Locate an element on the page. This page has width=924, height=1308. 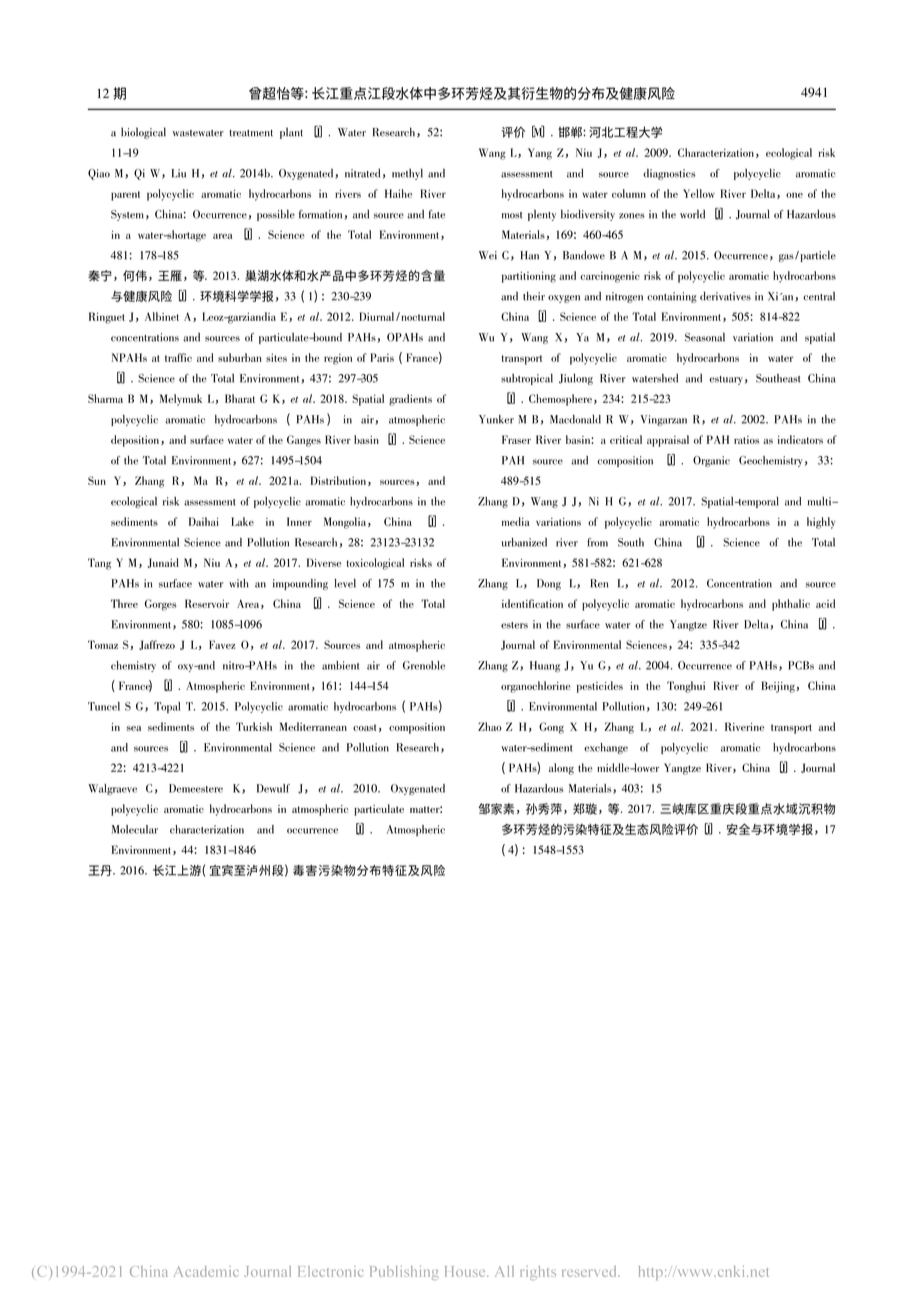
subtropical is located at coordinates (527, 379).
